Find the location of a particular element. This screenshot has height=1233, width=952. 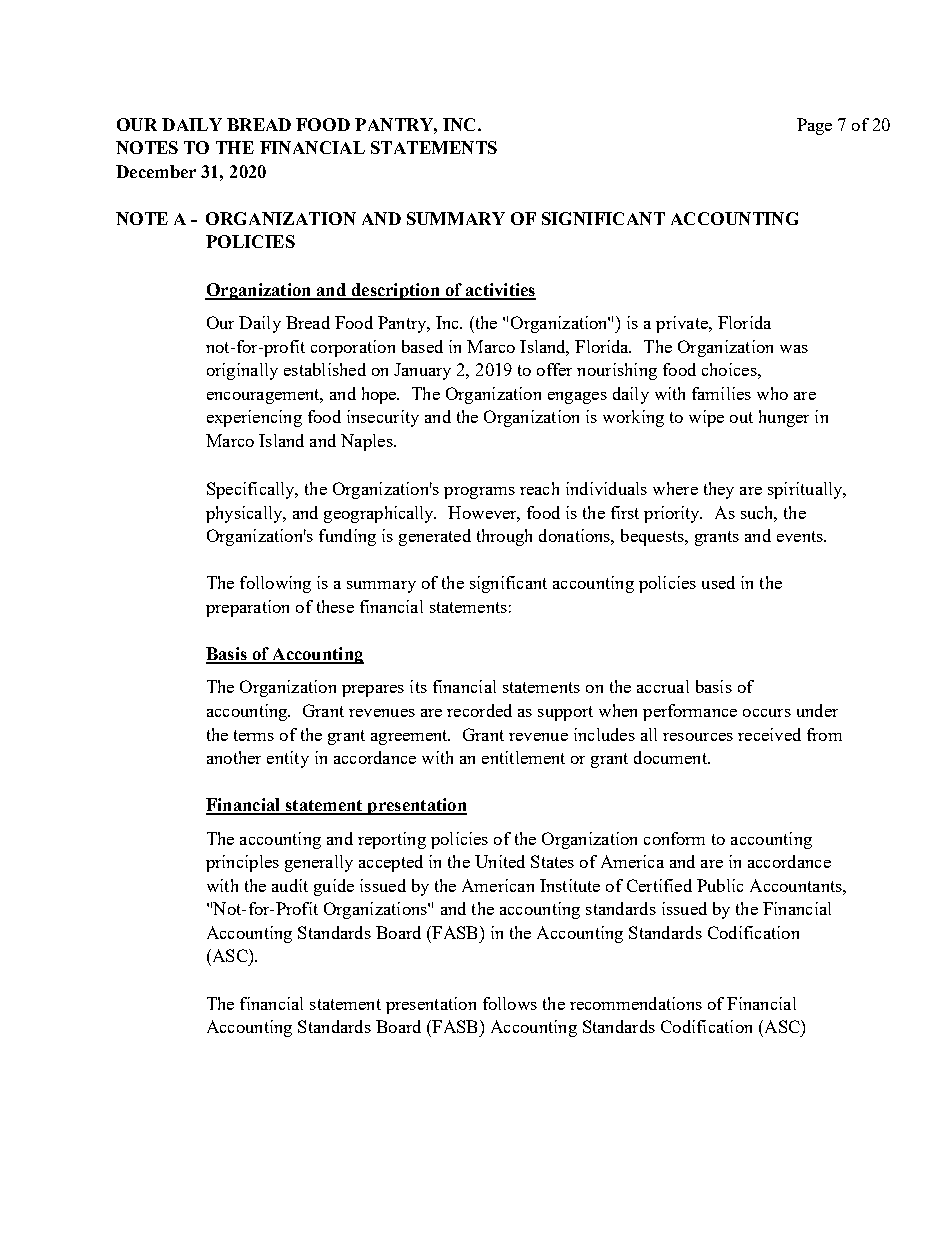

used is located at coordinates (718, 582).
